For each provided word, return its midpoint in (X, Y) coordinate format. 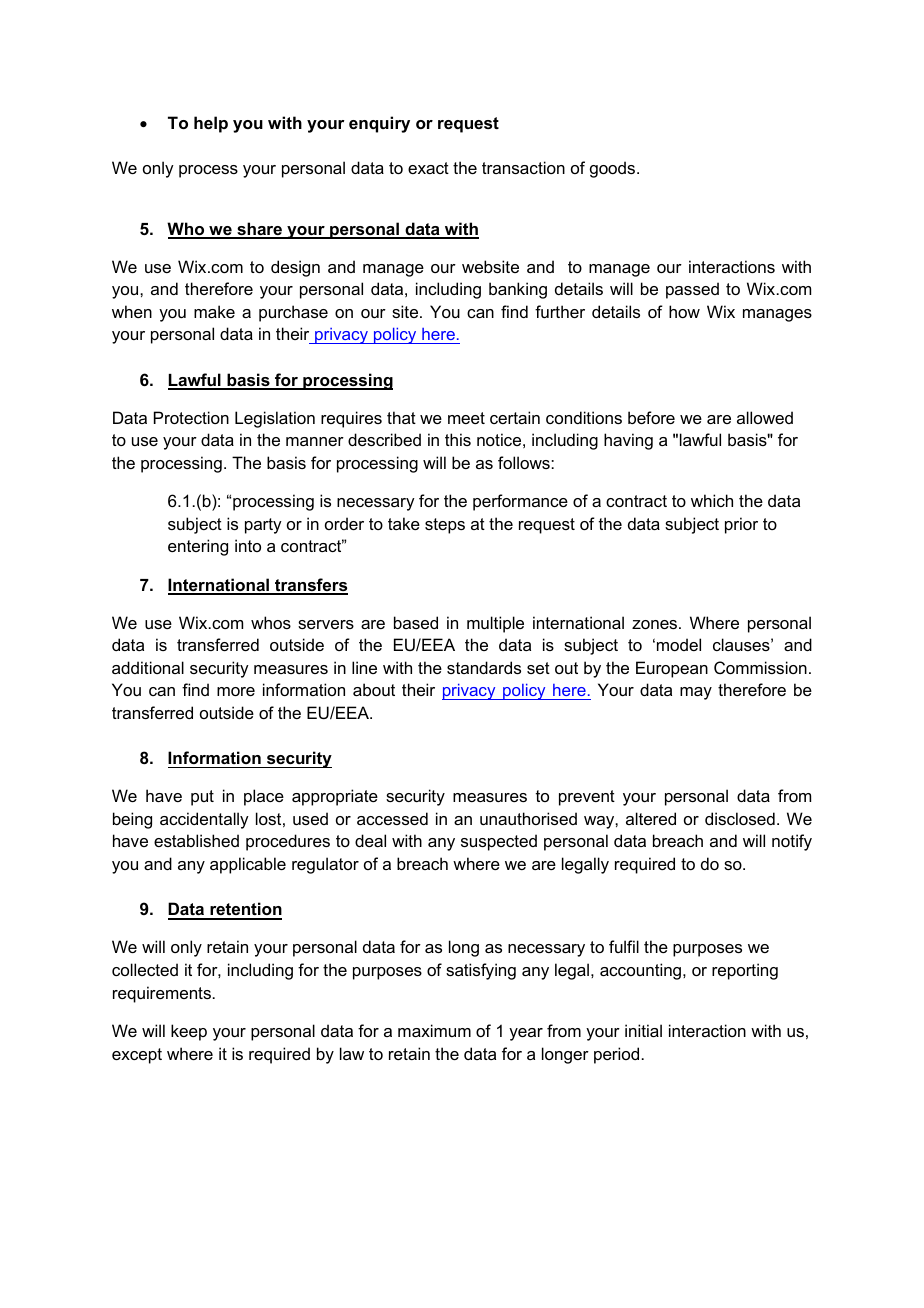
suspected (499, 842)
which (712, 500)
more (236, 691)
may (696, 693)
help (211, 124)
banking (518, 290)
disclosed (740, 818)
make (214, 311)
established (196, 840)
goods (614, 169)
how (684, 311)
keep (189, 1032)
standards (484, 667)
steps (445, 526)
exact (428, 168)
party (263, 526)
